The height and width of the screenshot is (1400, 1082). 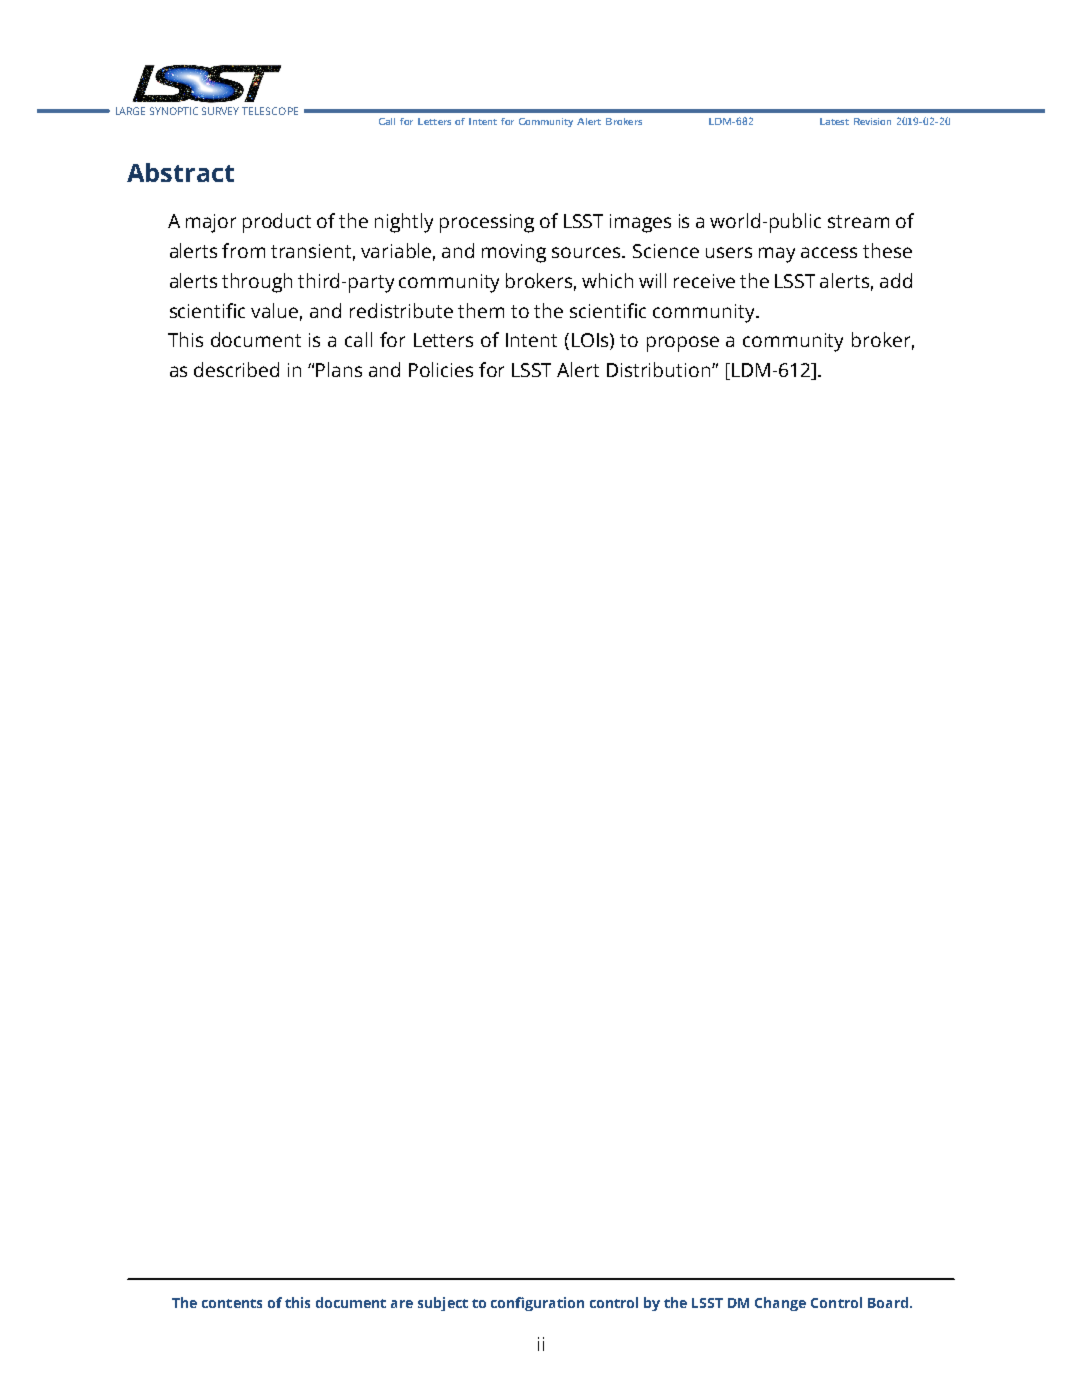 I want to click on Distribution, so click(x=660, y=369).
